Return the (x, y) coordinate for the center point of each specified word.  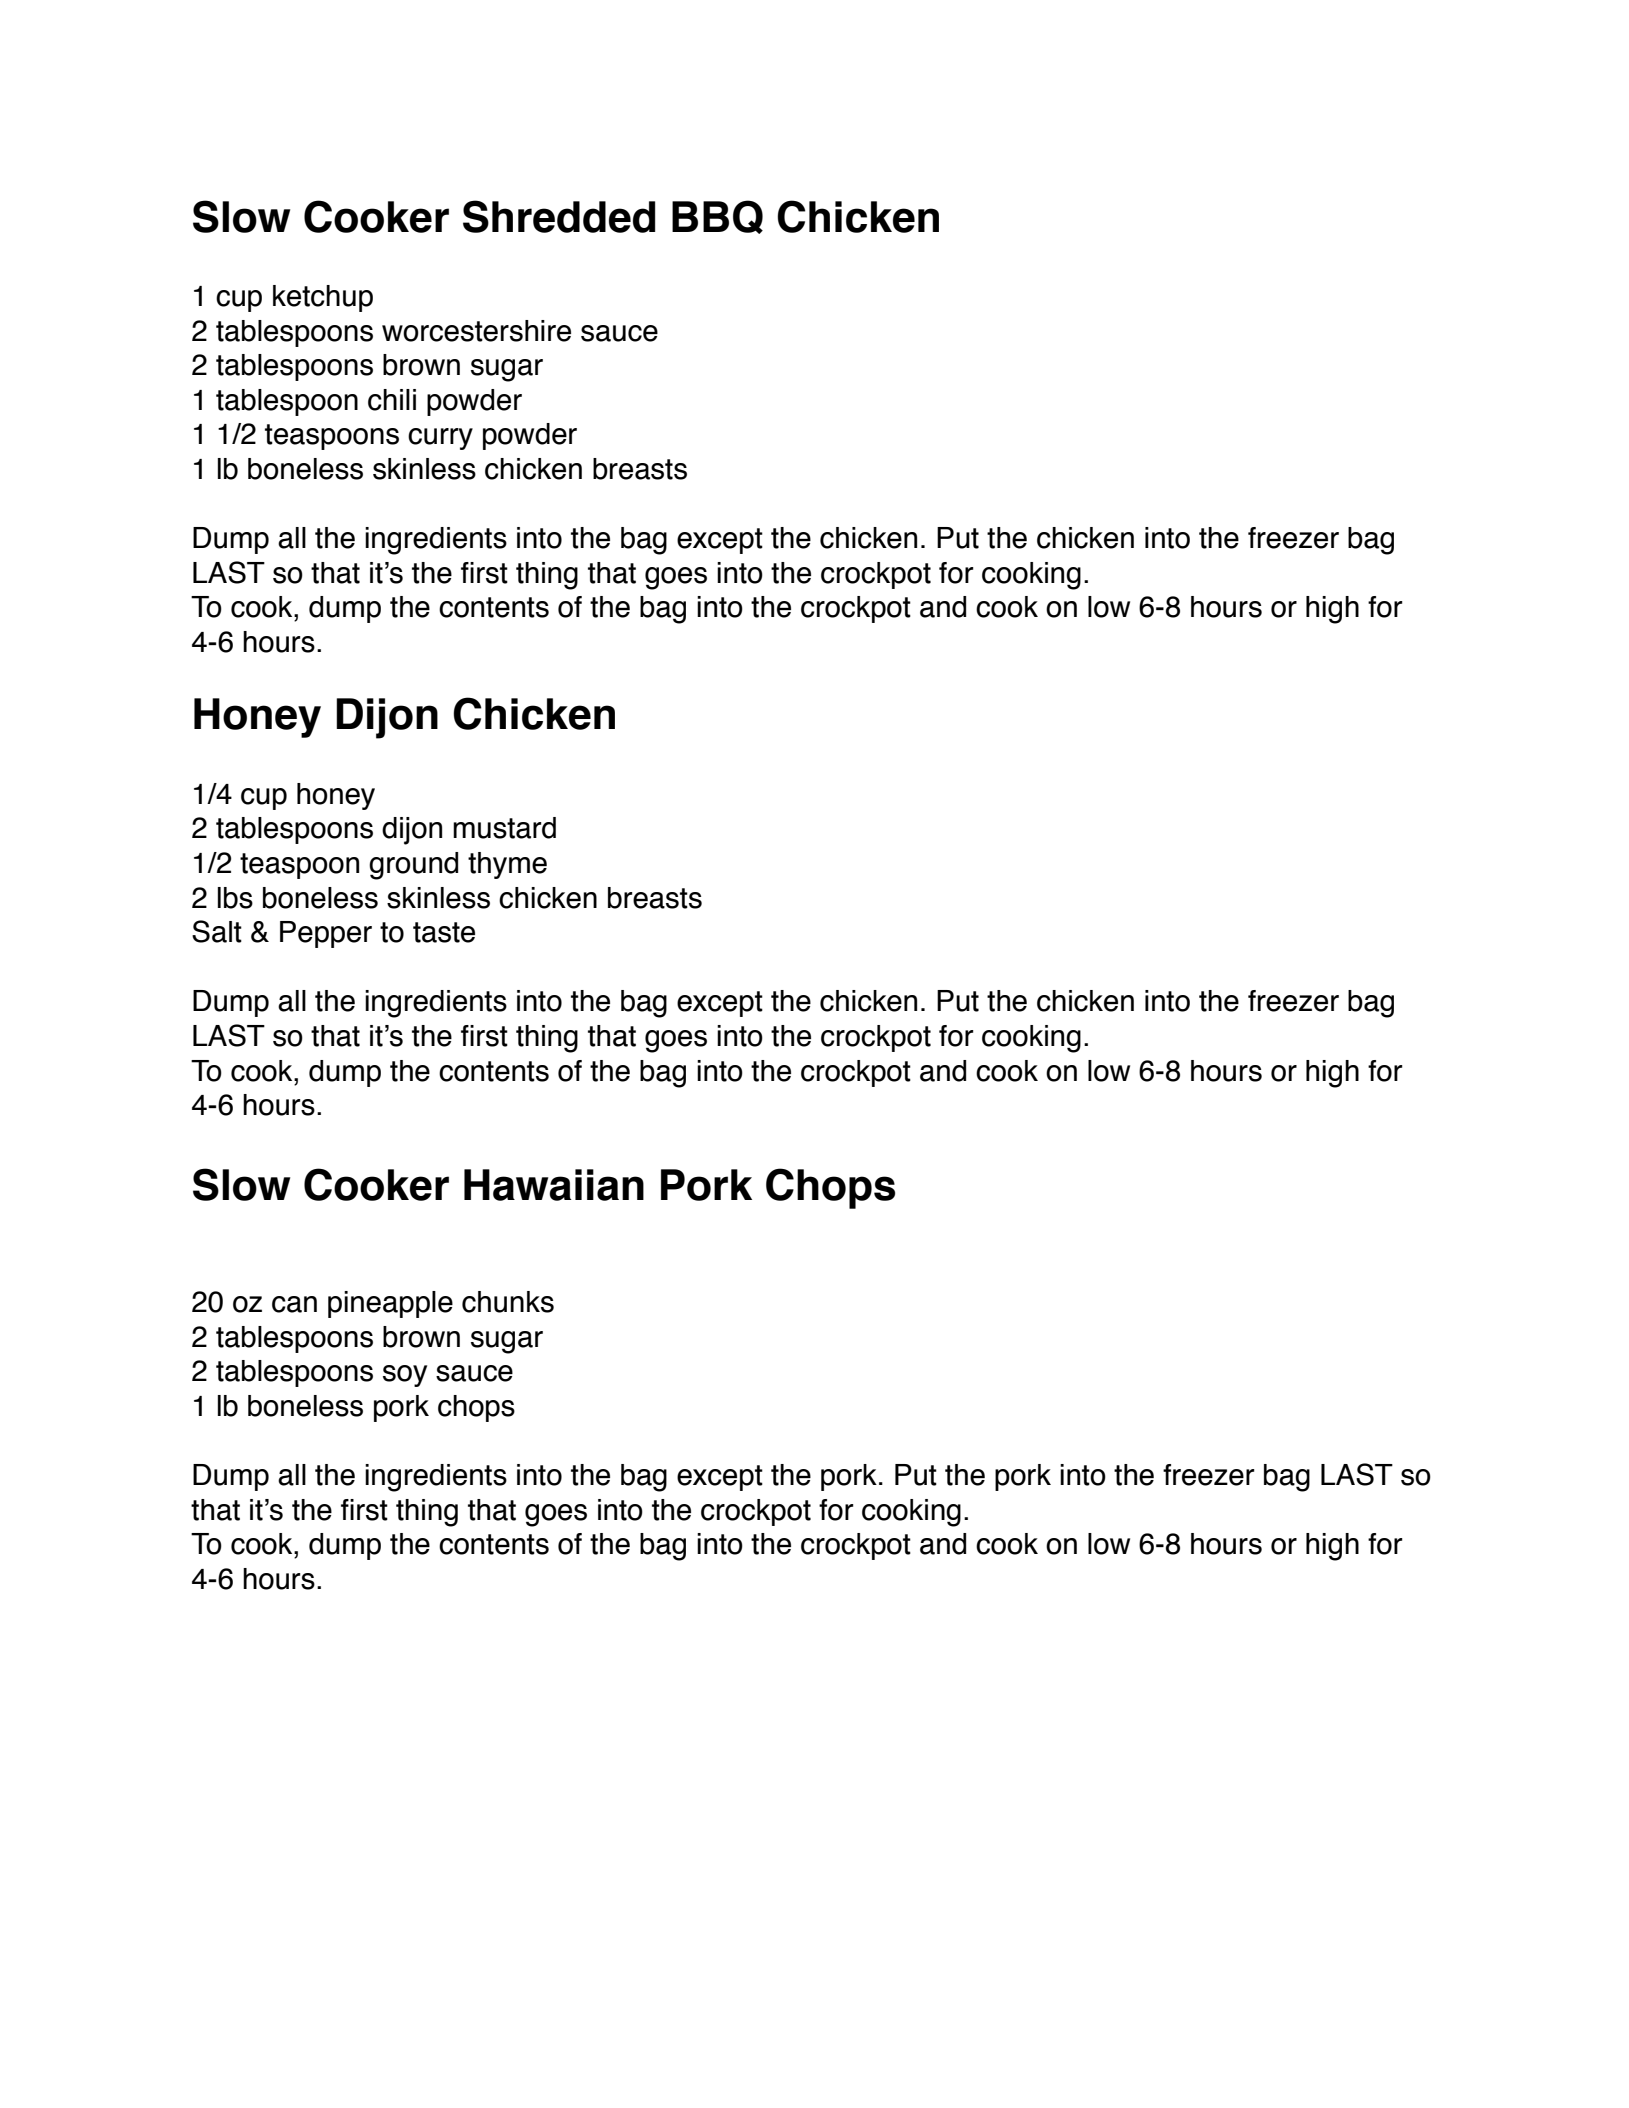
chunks (508, 1302)
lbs (235, 898)
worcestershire (476, 331)
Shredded (559, 216)
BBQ (717, 217)
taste (444, 932)
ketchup (323, 298)
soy (405, 1376)
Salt (217, 931)
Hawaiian (554, 1185)
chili (392, 400)
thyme (507, 865)
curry (440, 439)
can (294, 1304)
